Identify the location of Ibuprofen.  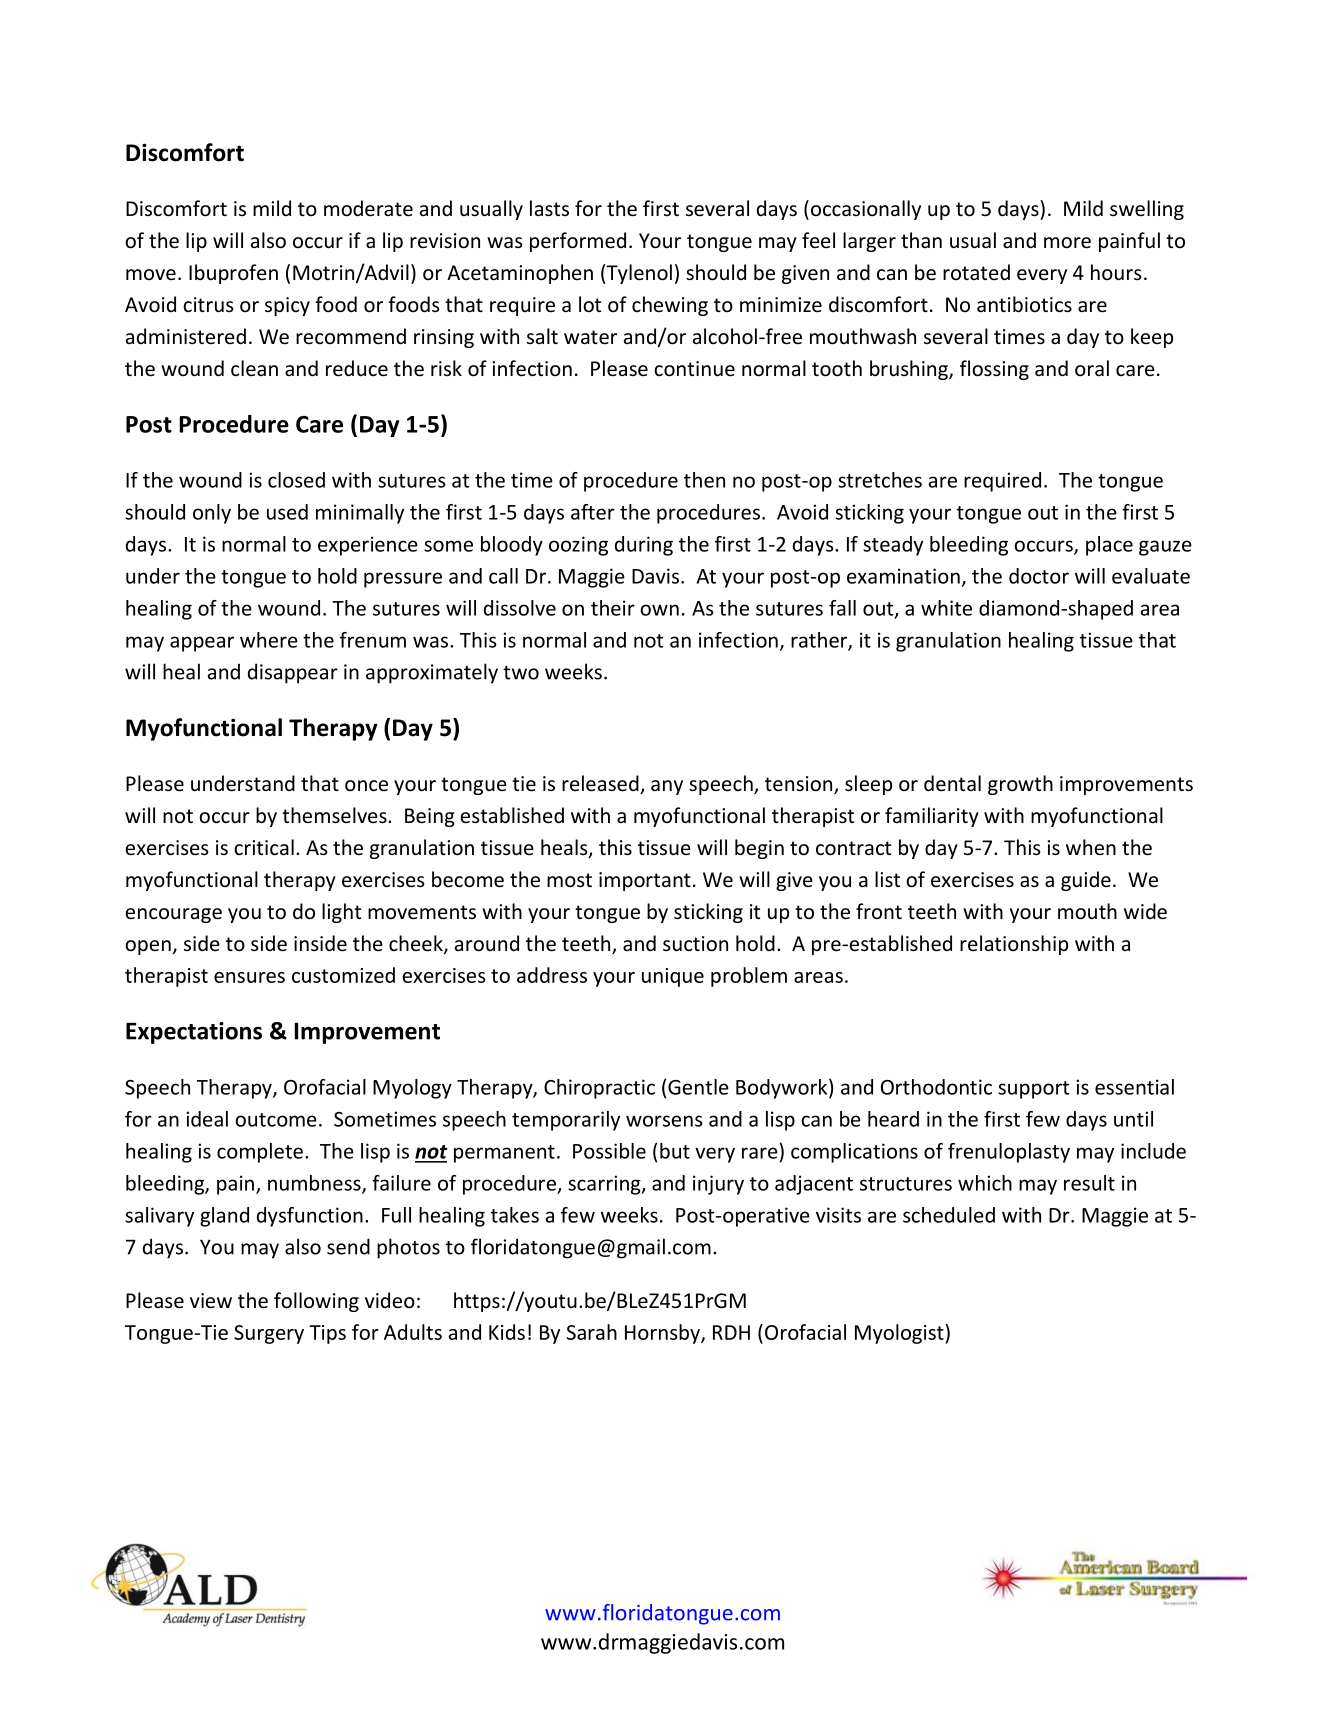
(233, 274).
